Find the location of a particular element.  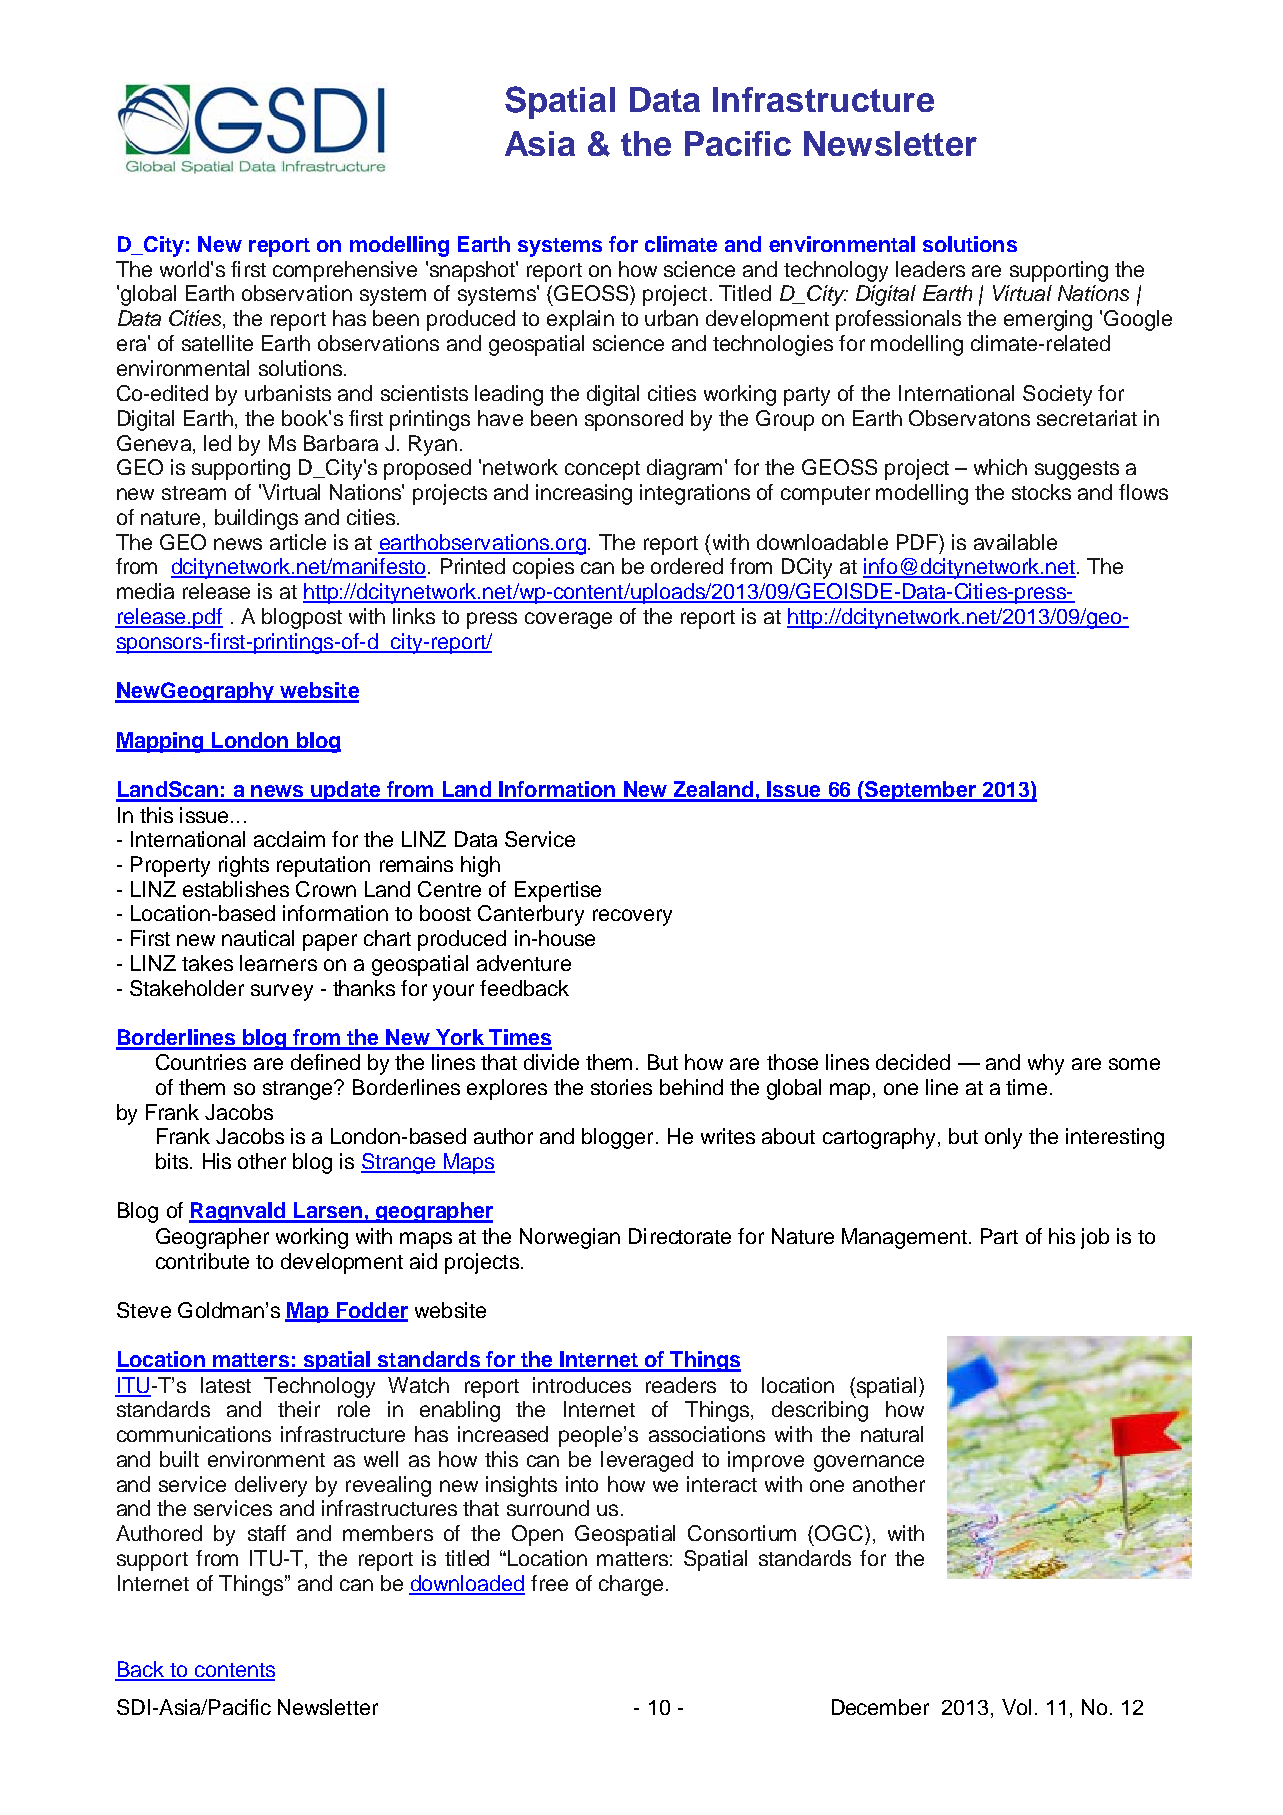

available is located at coordinates (1015, 542).
